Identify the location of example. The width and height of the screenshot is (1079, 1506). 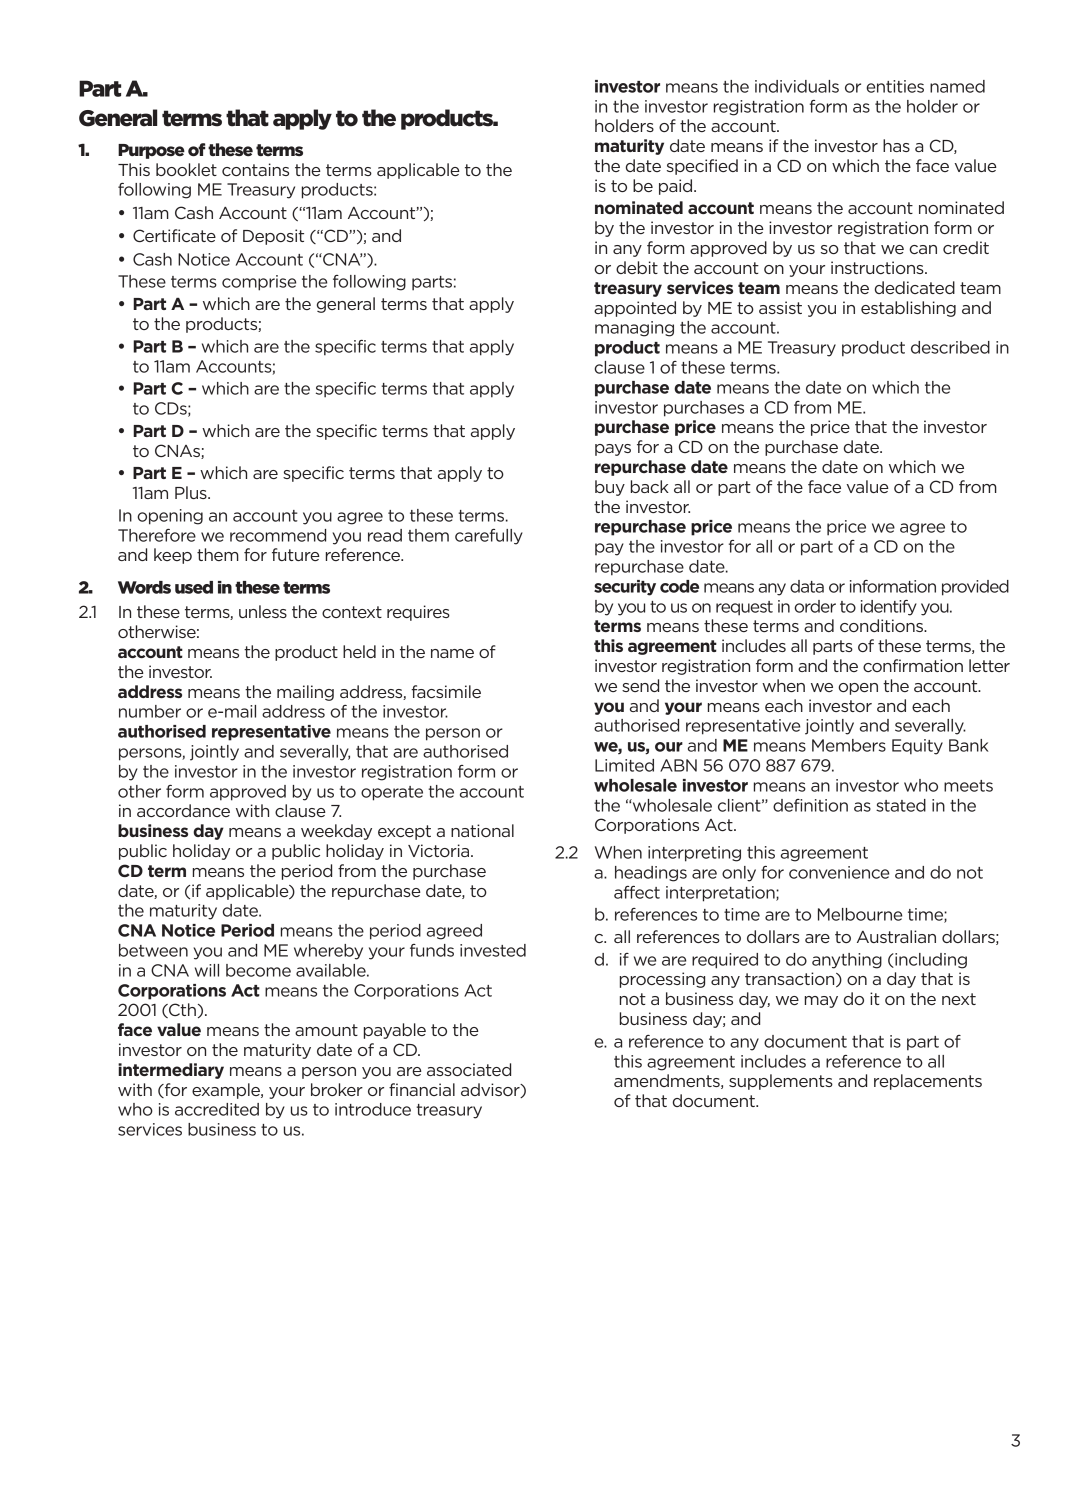
(227, 1091).
